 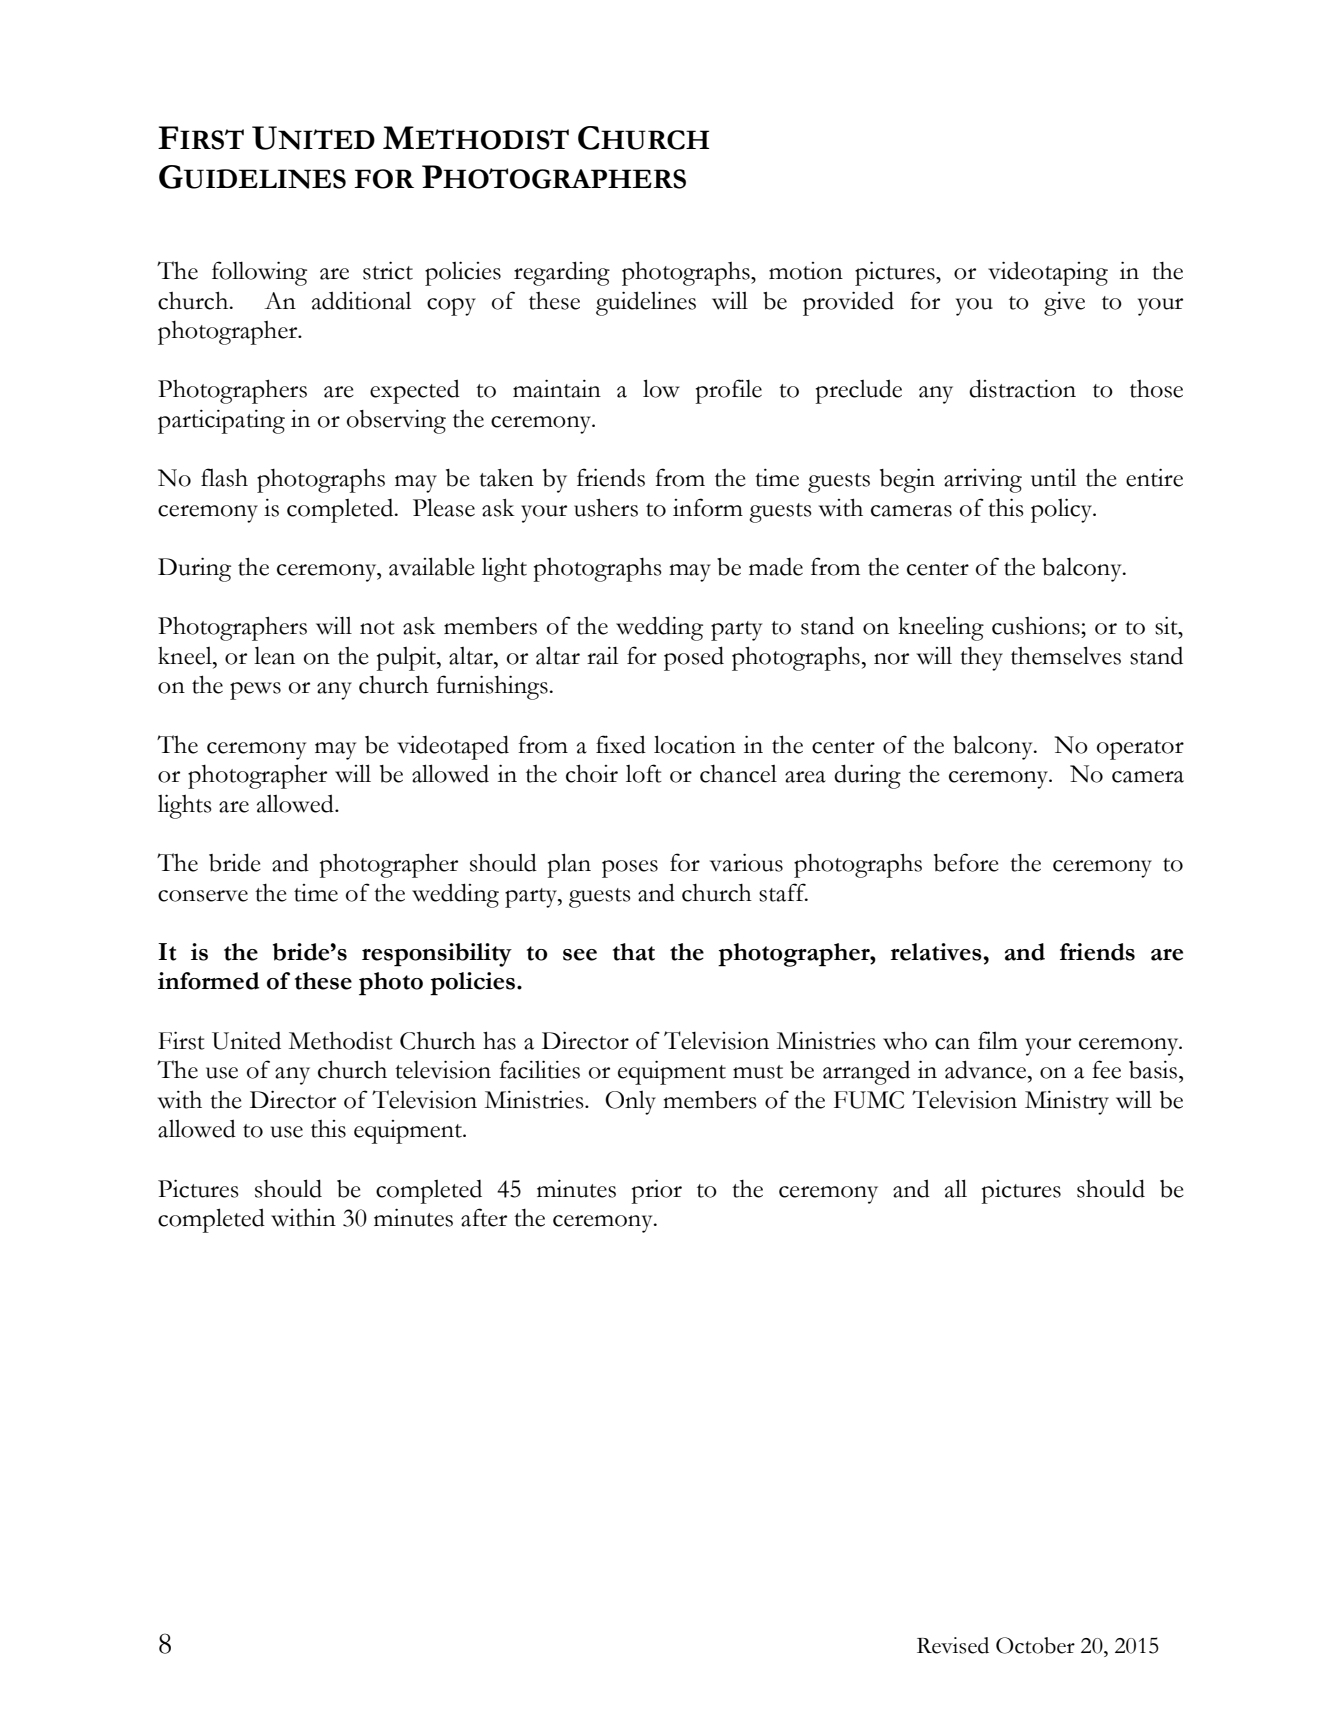 What do you see at coordinates (953, 1645) in the screenshot?
I see `Revised` at bounding box center [953, 1645].
